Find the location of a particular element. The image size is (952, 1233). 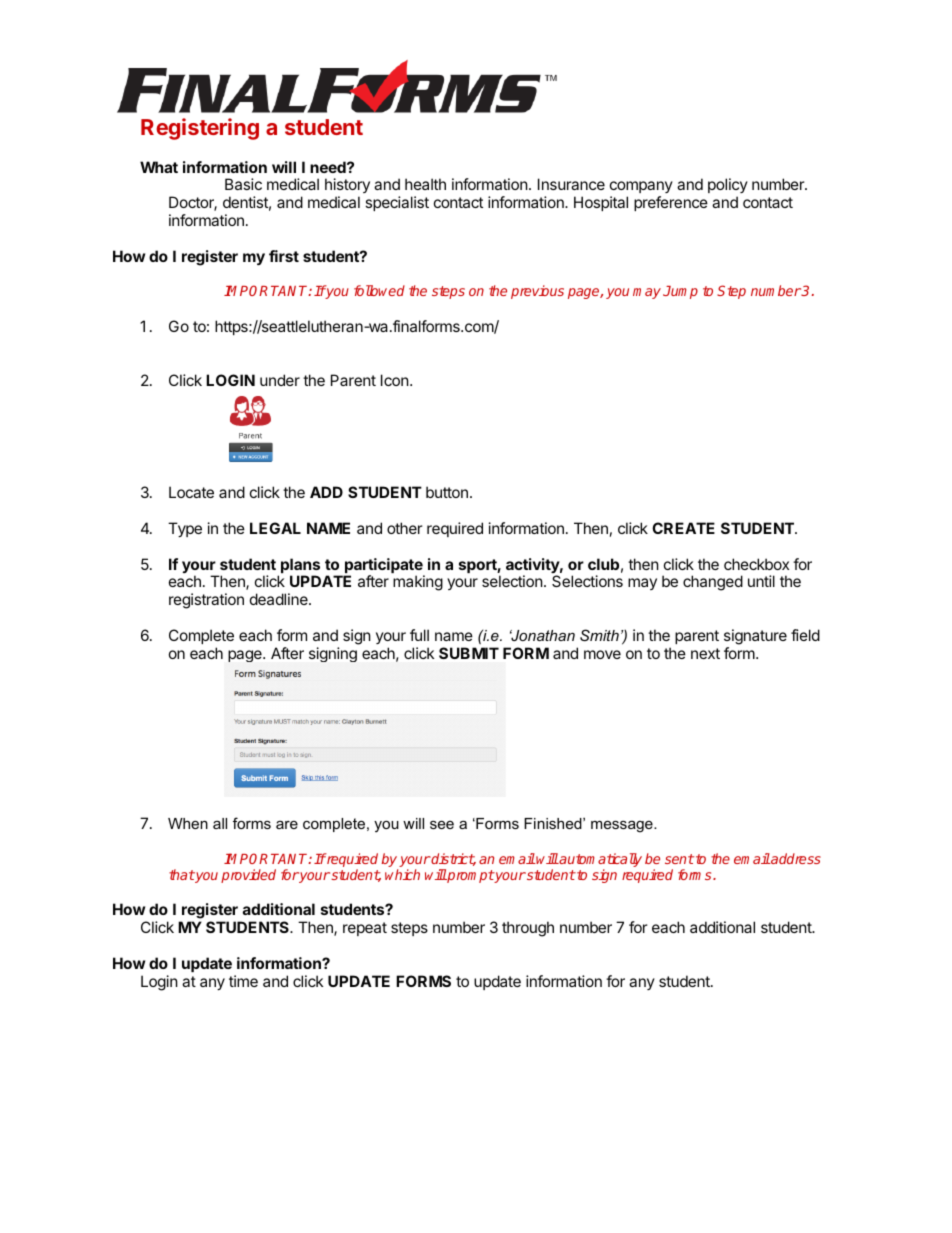

Basic is located at coordinates (243, 184).
